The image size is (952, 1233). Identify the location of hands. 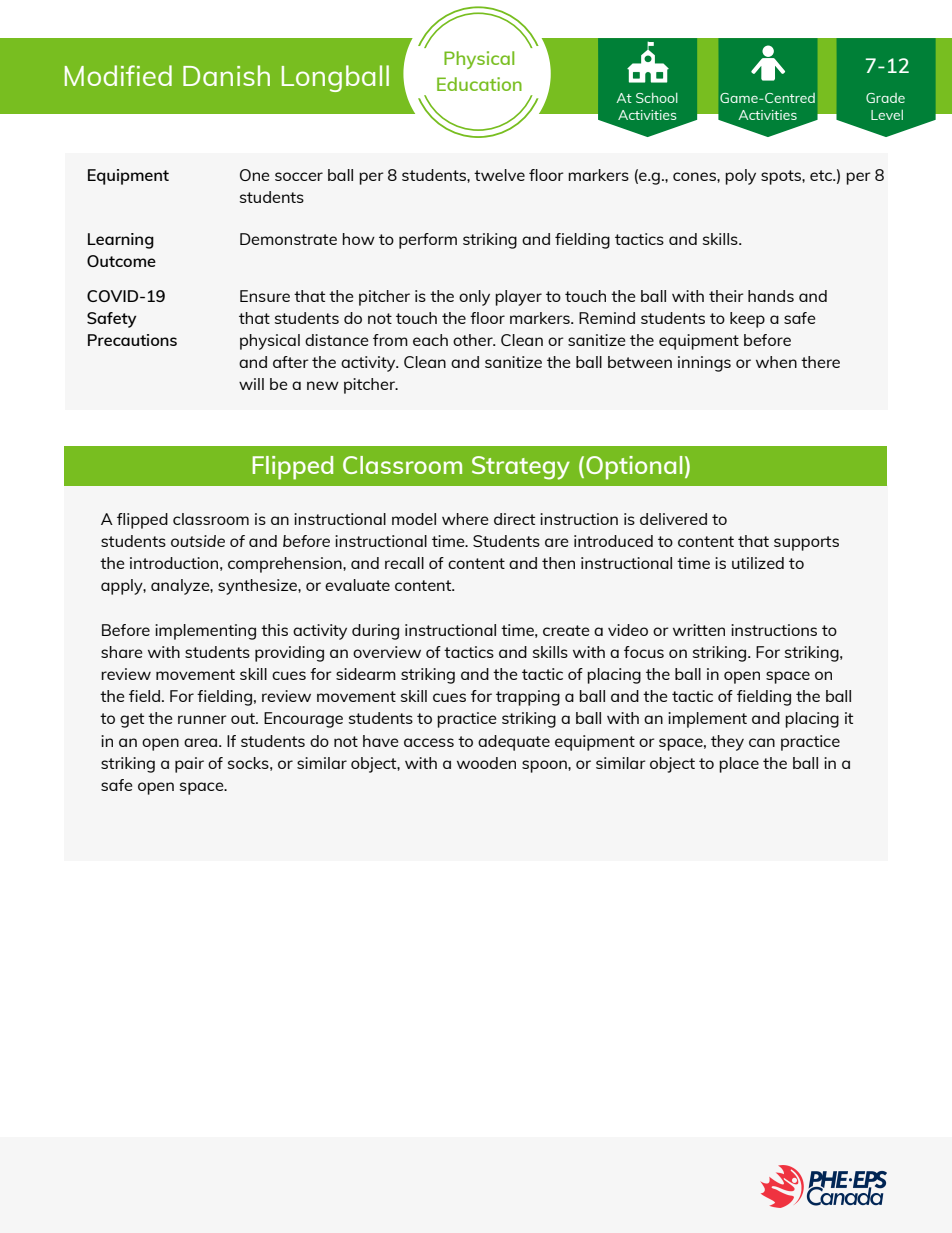
(771, 296).
